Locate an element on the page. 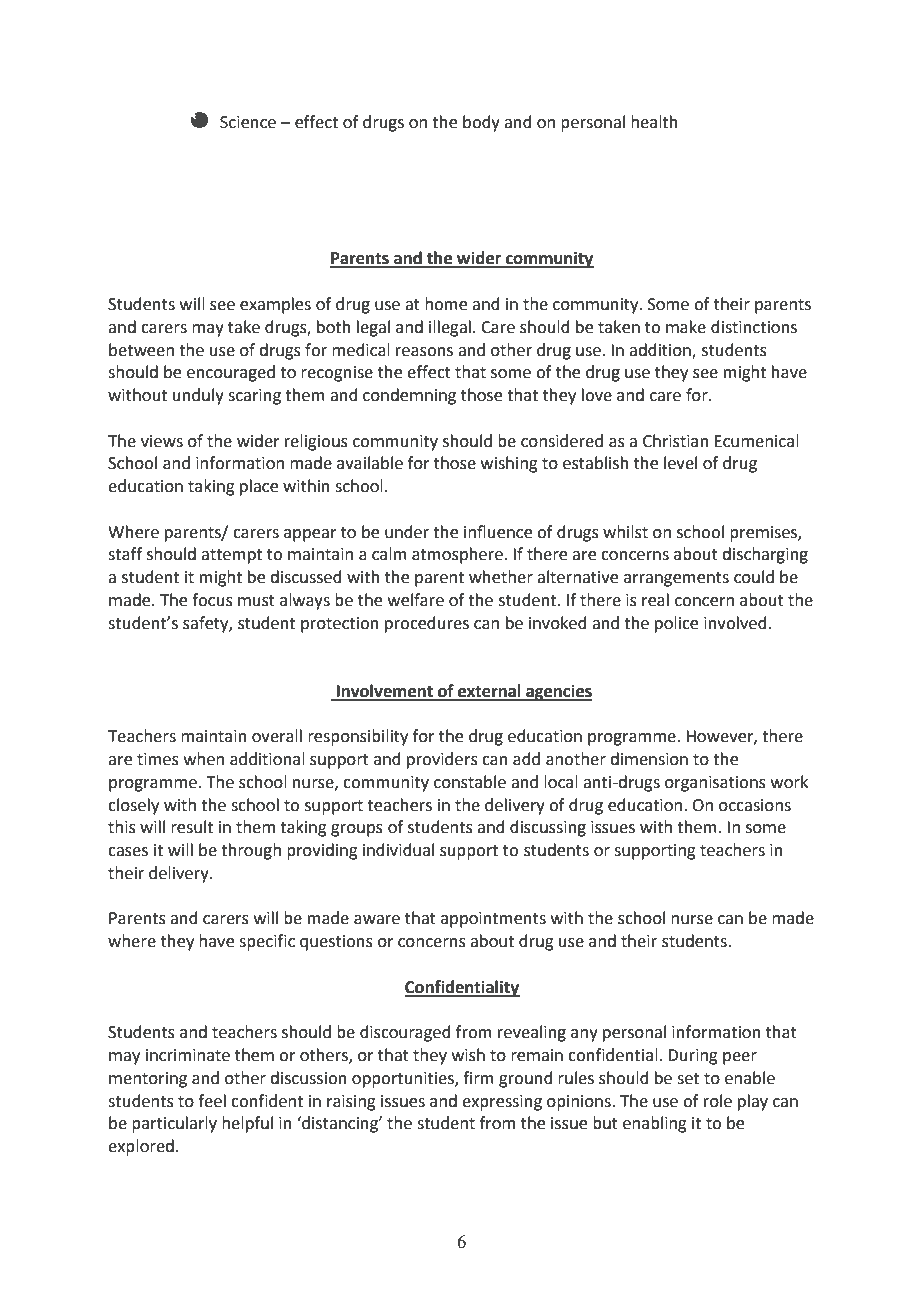 The width and height of the image is (924, 1308). body is located at coordinates (481, 123).
